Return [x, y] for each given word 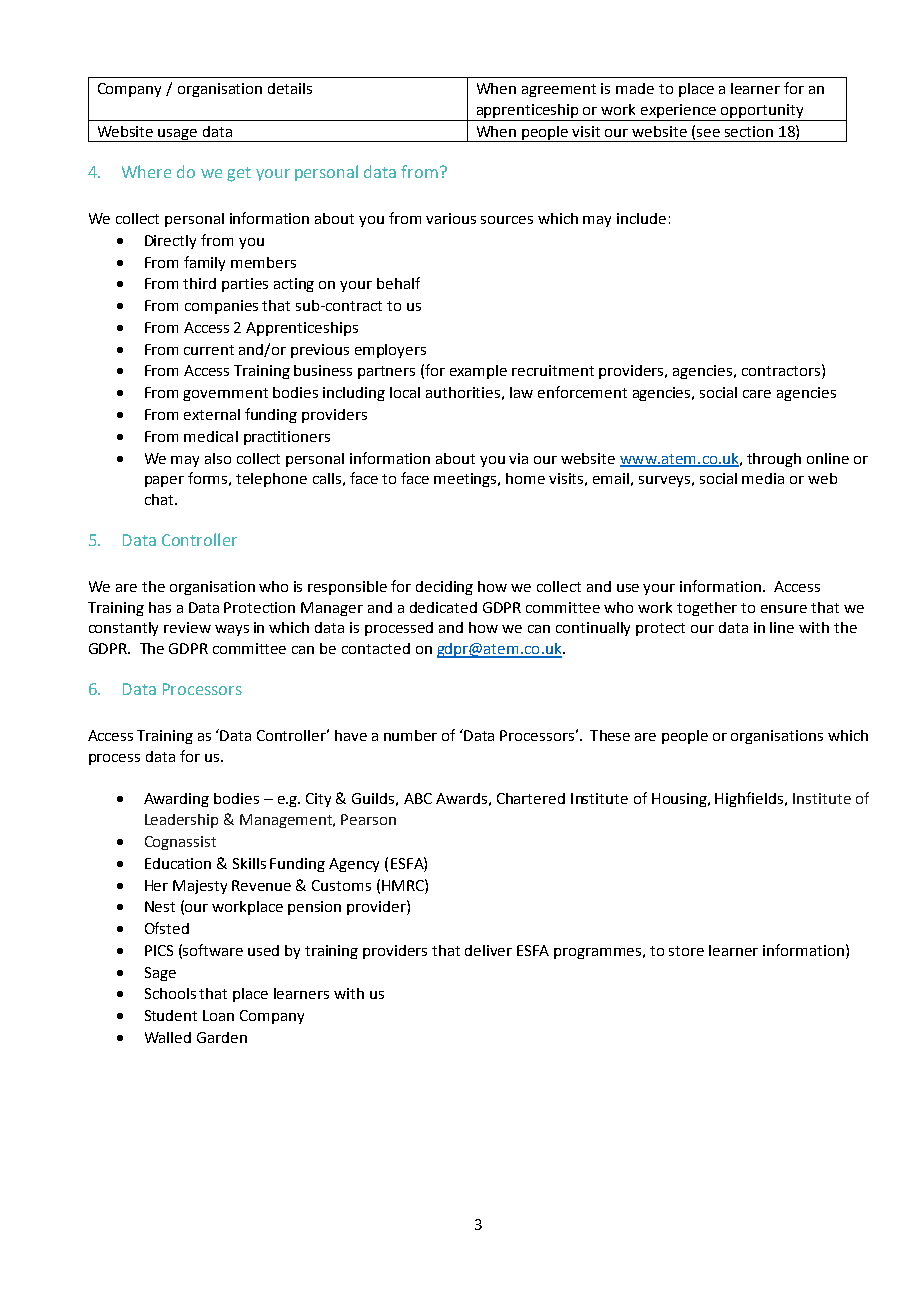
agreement [559, 90]
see [708, 133]
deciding [444, 588]
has [160, 607]
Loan [218, 1015]
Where [146, 171]
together [707, 609]
